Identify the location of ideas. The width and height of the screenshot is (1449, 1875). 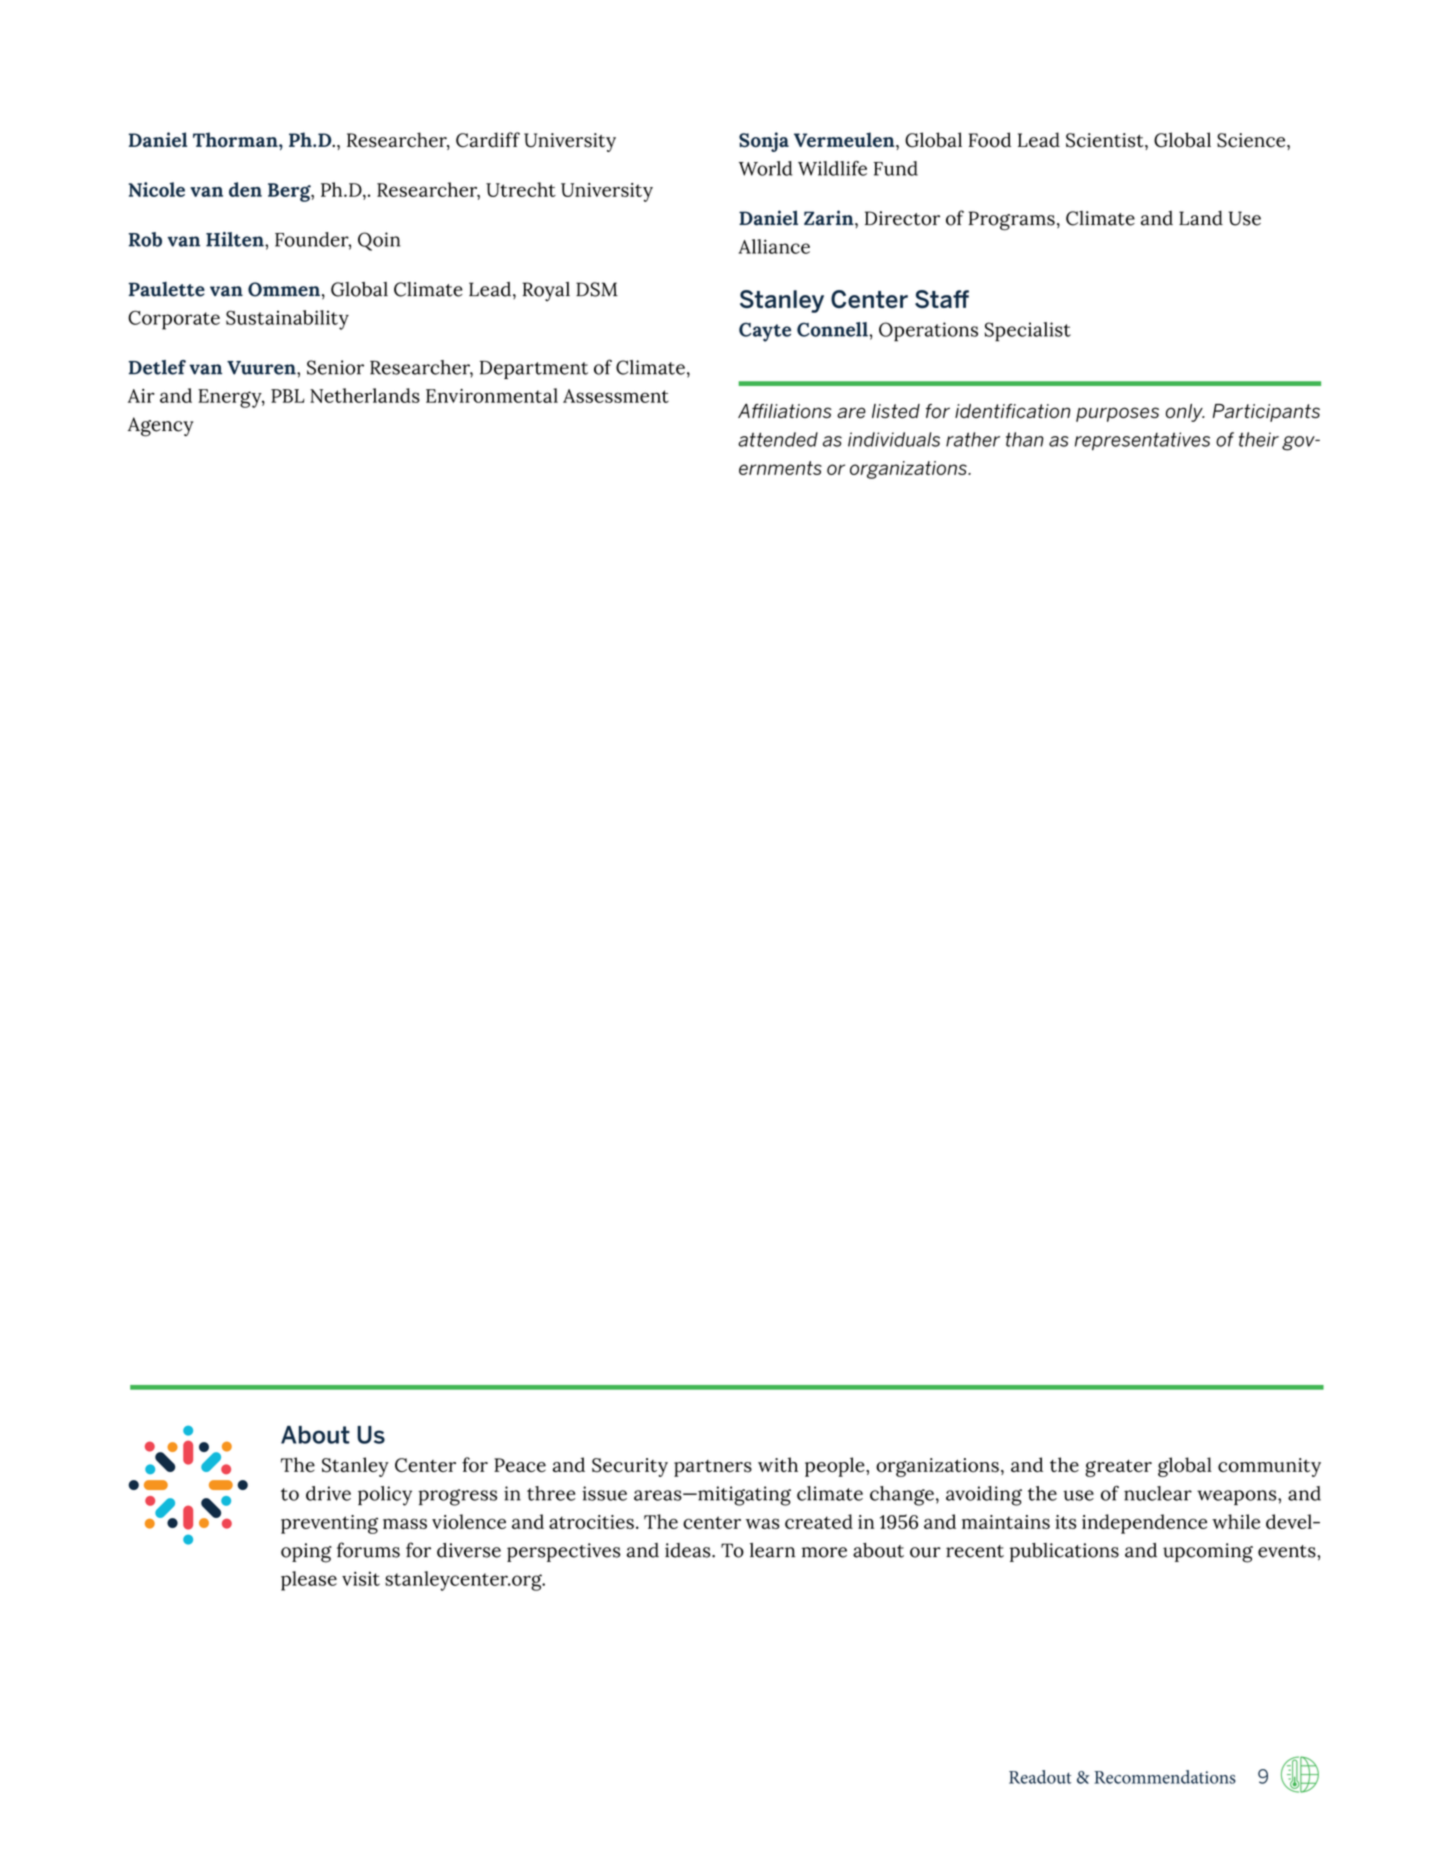
(689, 1550).
